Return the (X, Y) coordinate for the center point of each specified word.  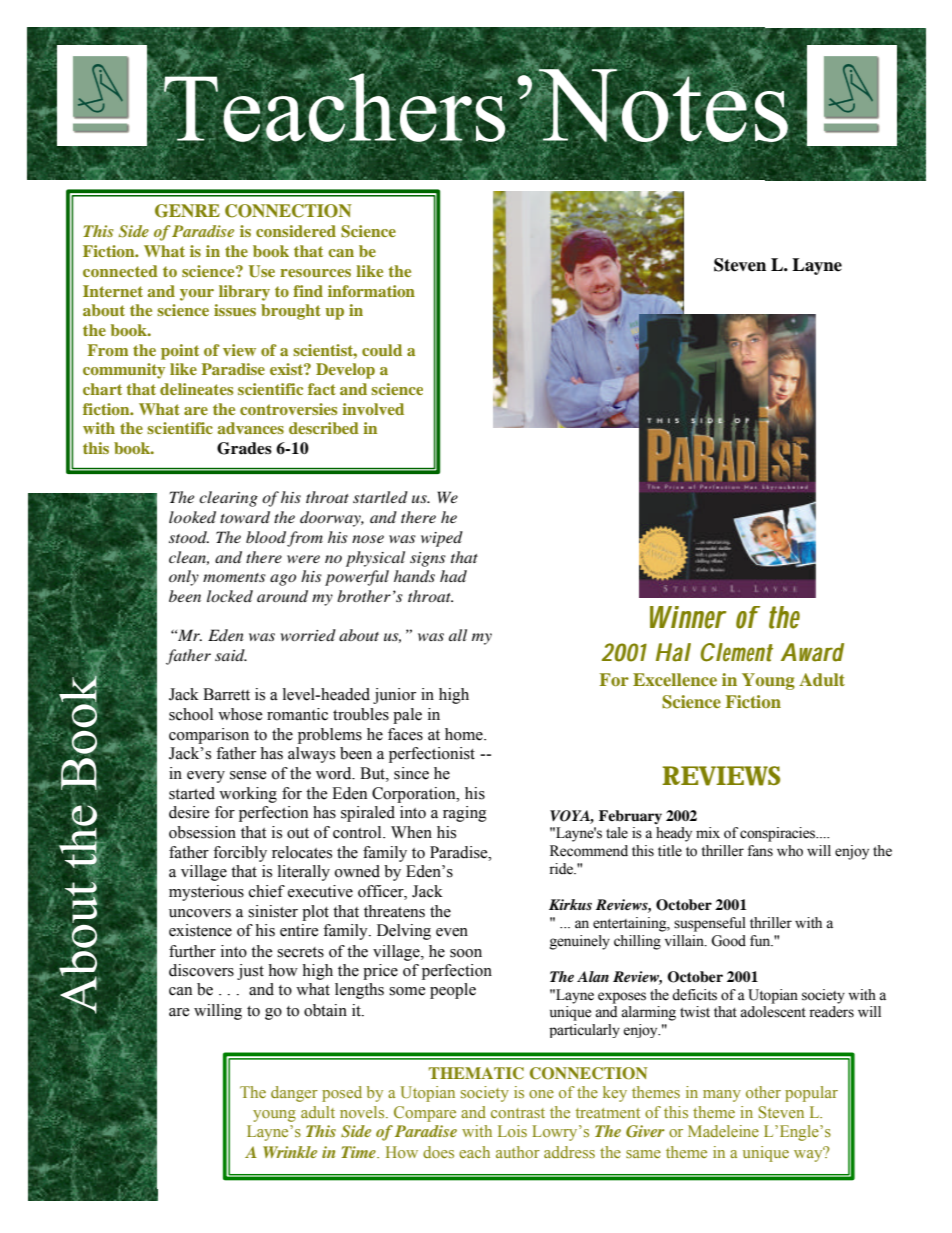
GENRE (187, 211)
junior (394, 696)
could (382, 350)
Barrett (226, 694)
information (371, 291)
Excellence (675, 679)
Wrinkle (290, 1152)
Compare (425, 1114)
